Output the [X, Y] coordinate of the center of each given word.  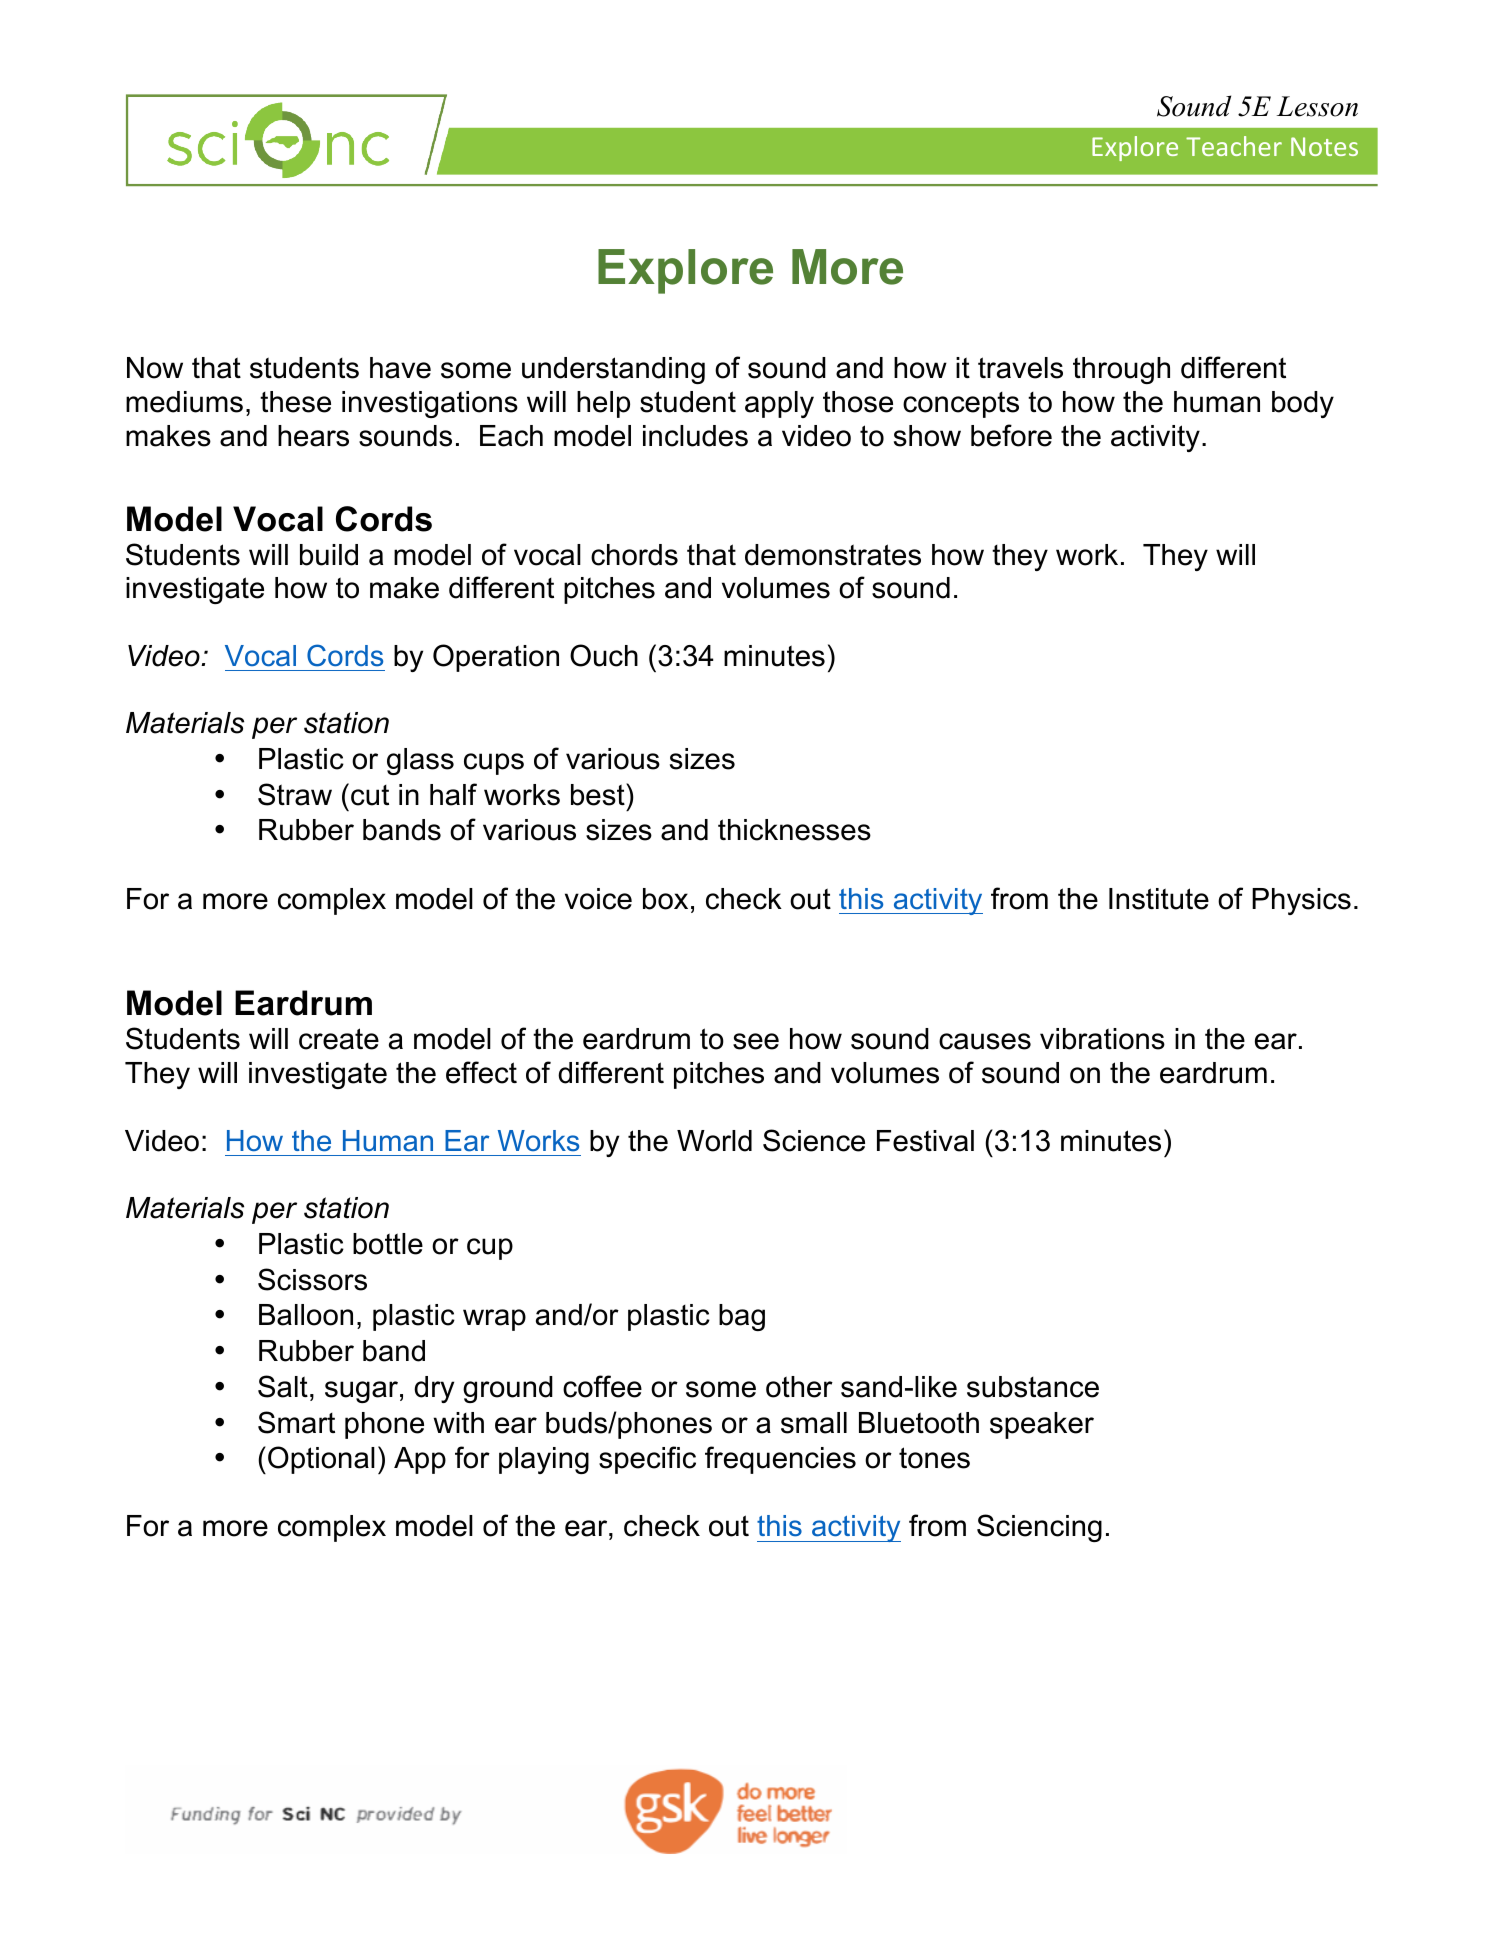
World [714, 1141]
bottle [388, 1244]
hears [313, 436]
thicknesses [794, 830]
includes [695, 436]
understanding [613, 370]
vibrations [1102, 1039]
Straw [295, 794]
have [400, 368]
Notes [1324, 146]
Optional [321, 1460]
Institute [1159, 899]
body [1303, 404]
